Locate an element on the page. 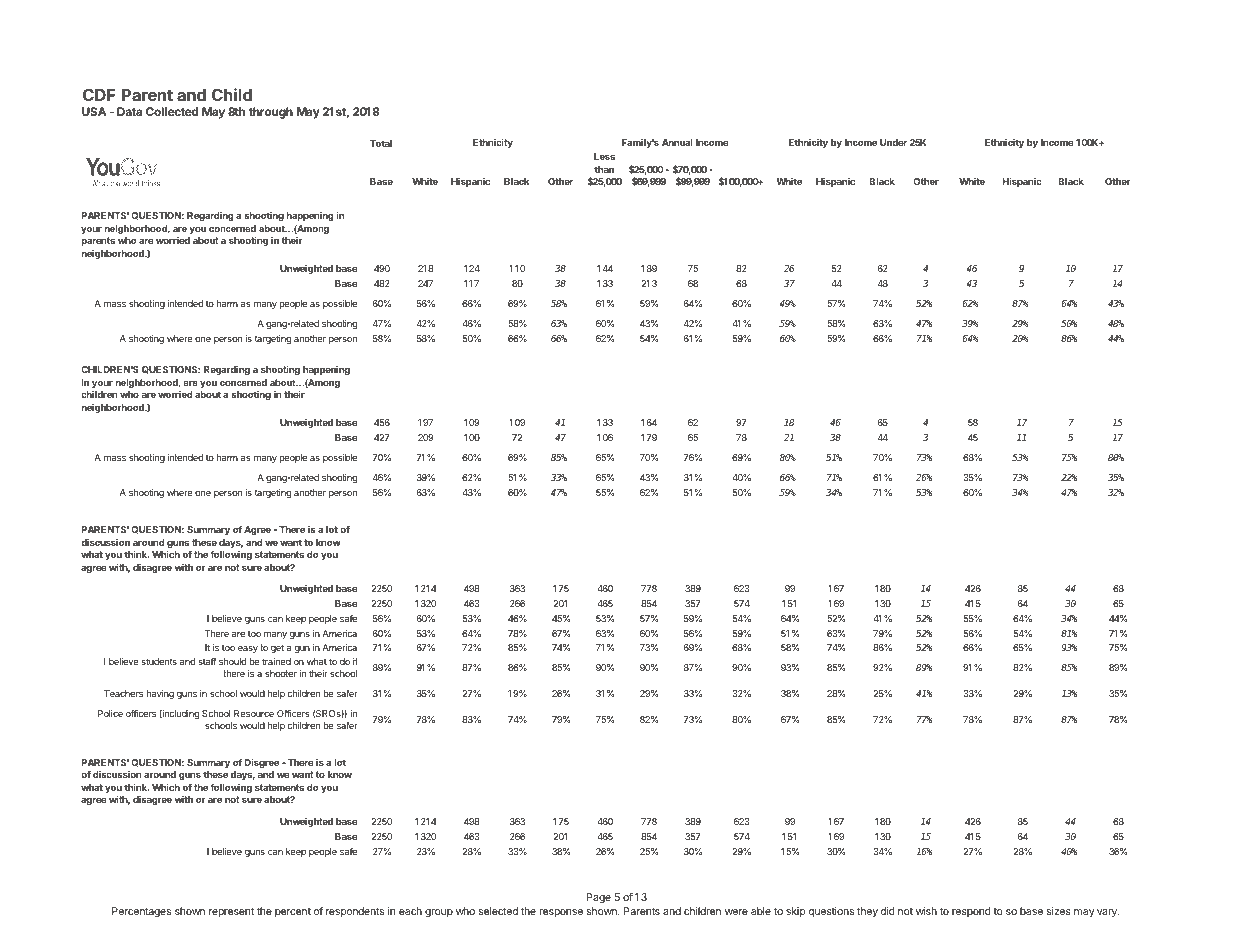 This image has width=1233, height=952. trained is located at coordinates (276, 661).
